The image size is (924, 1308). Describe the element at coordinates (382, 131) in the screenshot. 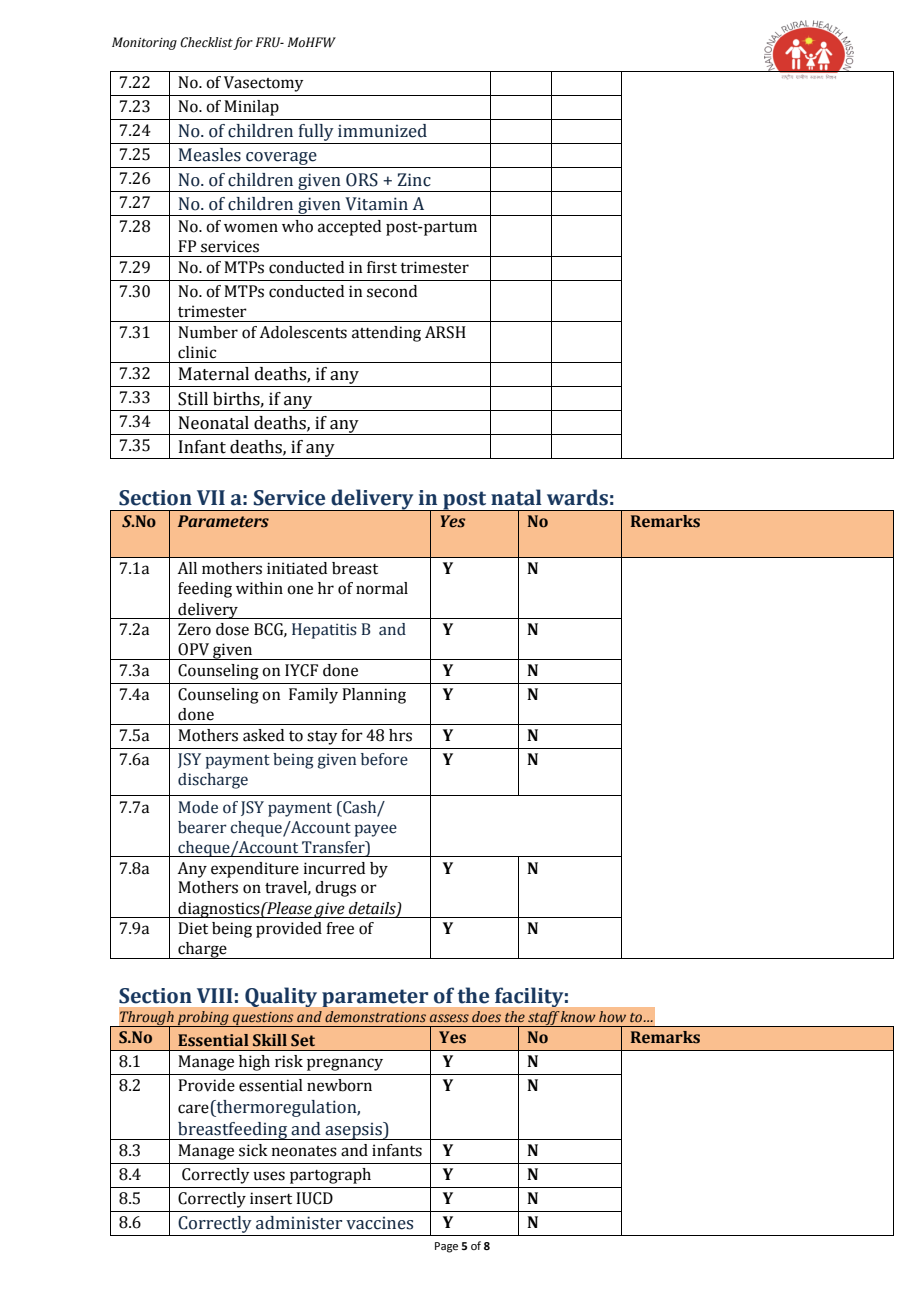

I see `immunized` at that location.
